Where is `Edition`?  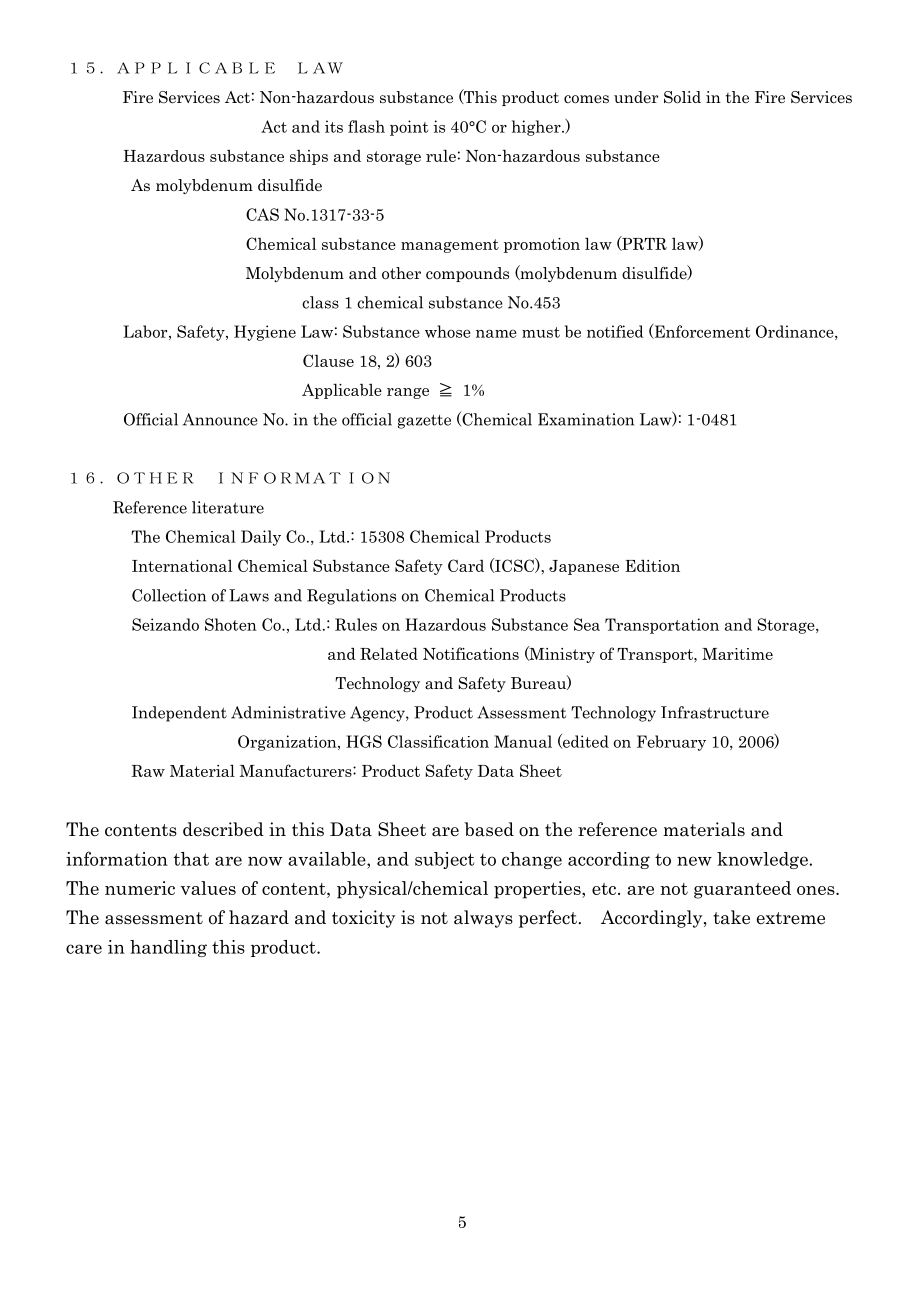
Edition is located at coordinates (652, 565).
